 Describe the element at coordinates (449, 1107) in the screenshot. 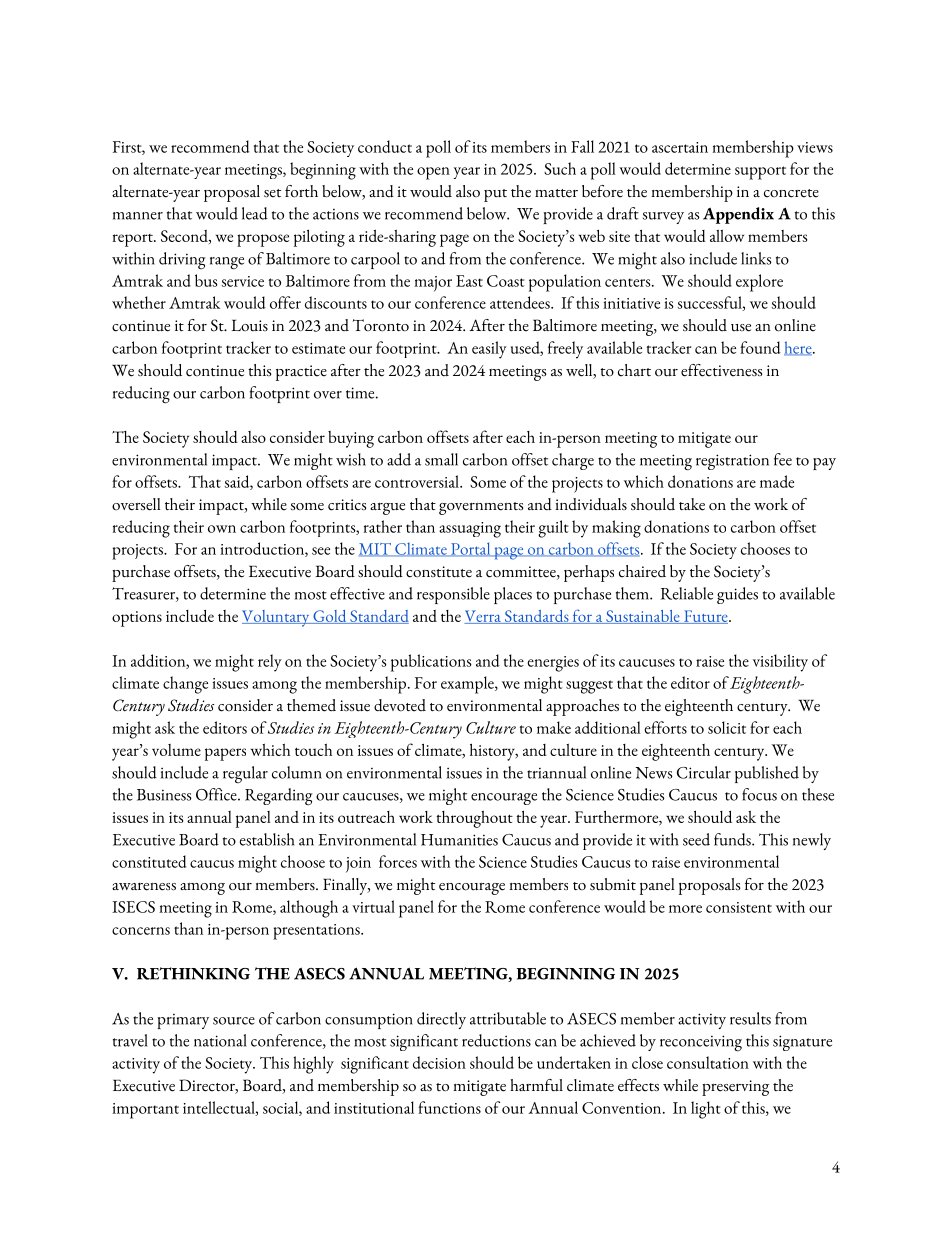

I see `functions` at that location.
